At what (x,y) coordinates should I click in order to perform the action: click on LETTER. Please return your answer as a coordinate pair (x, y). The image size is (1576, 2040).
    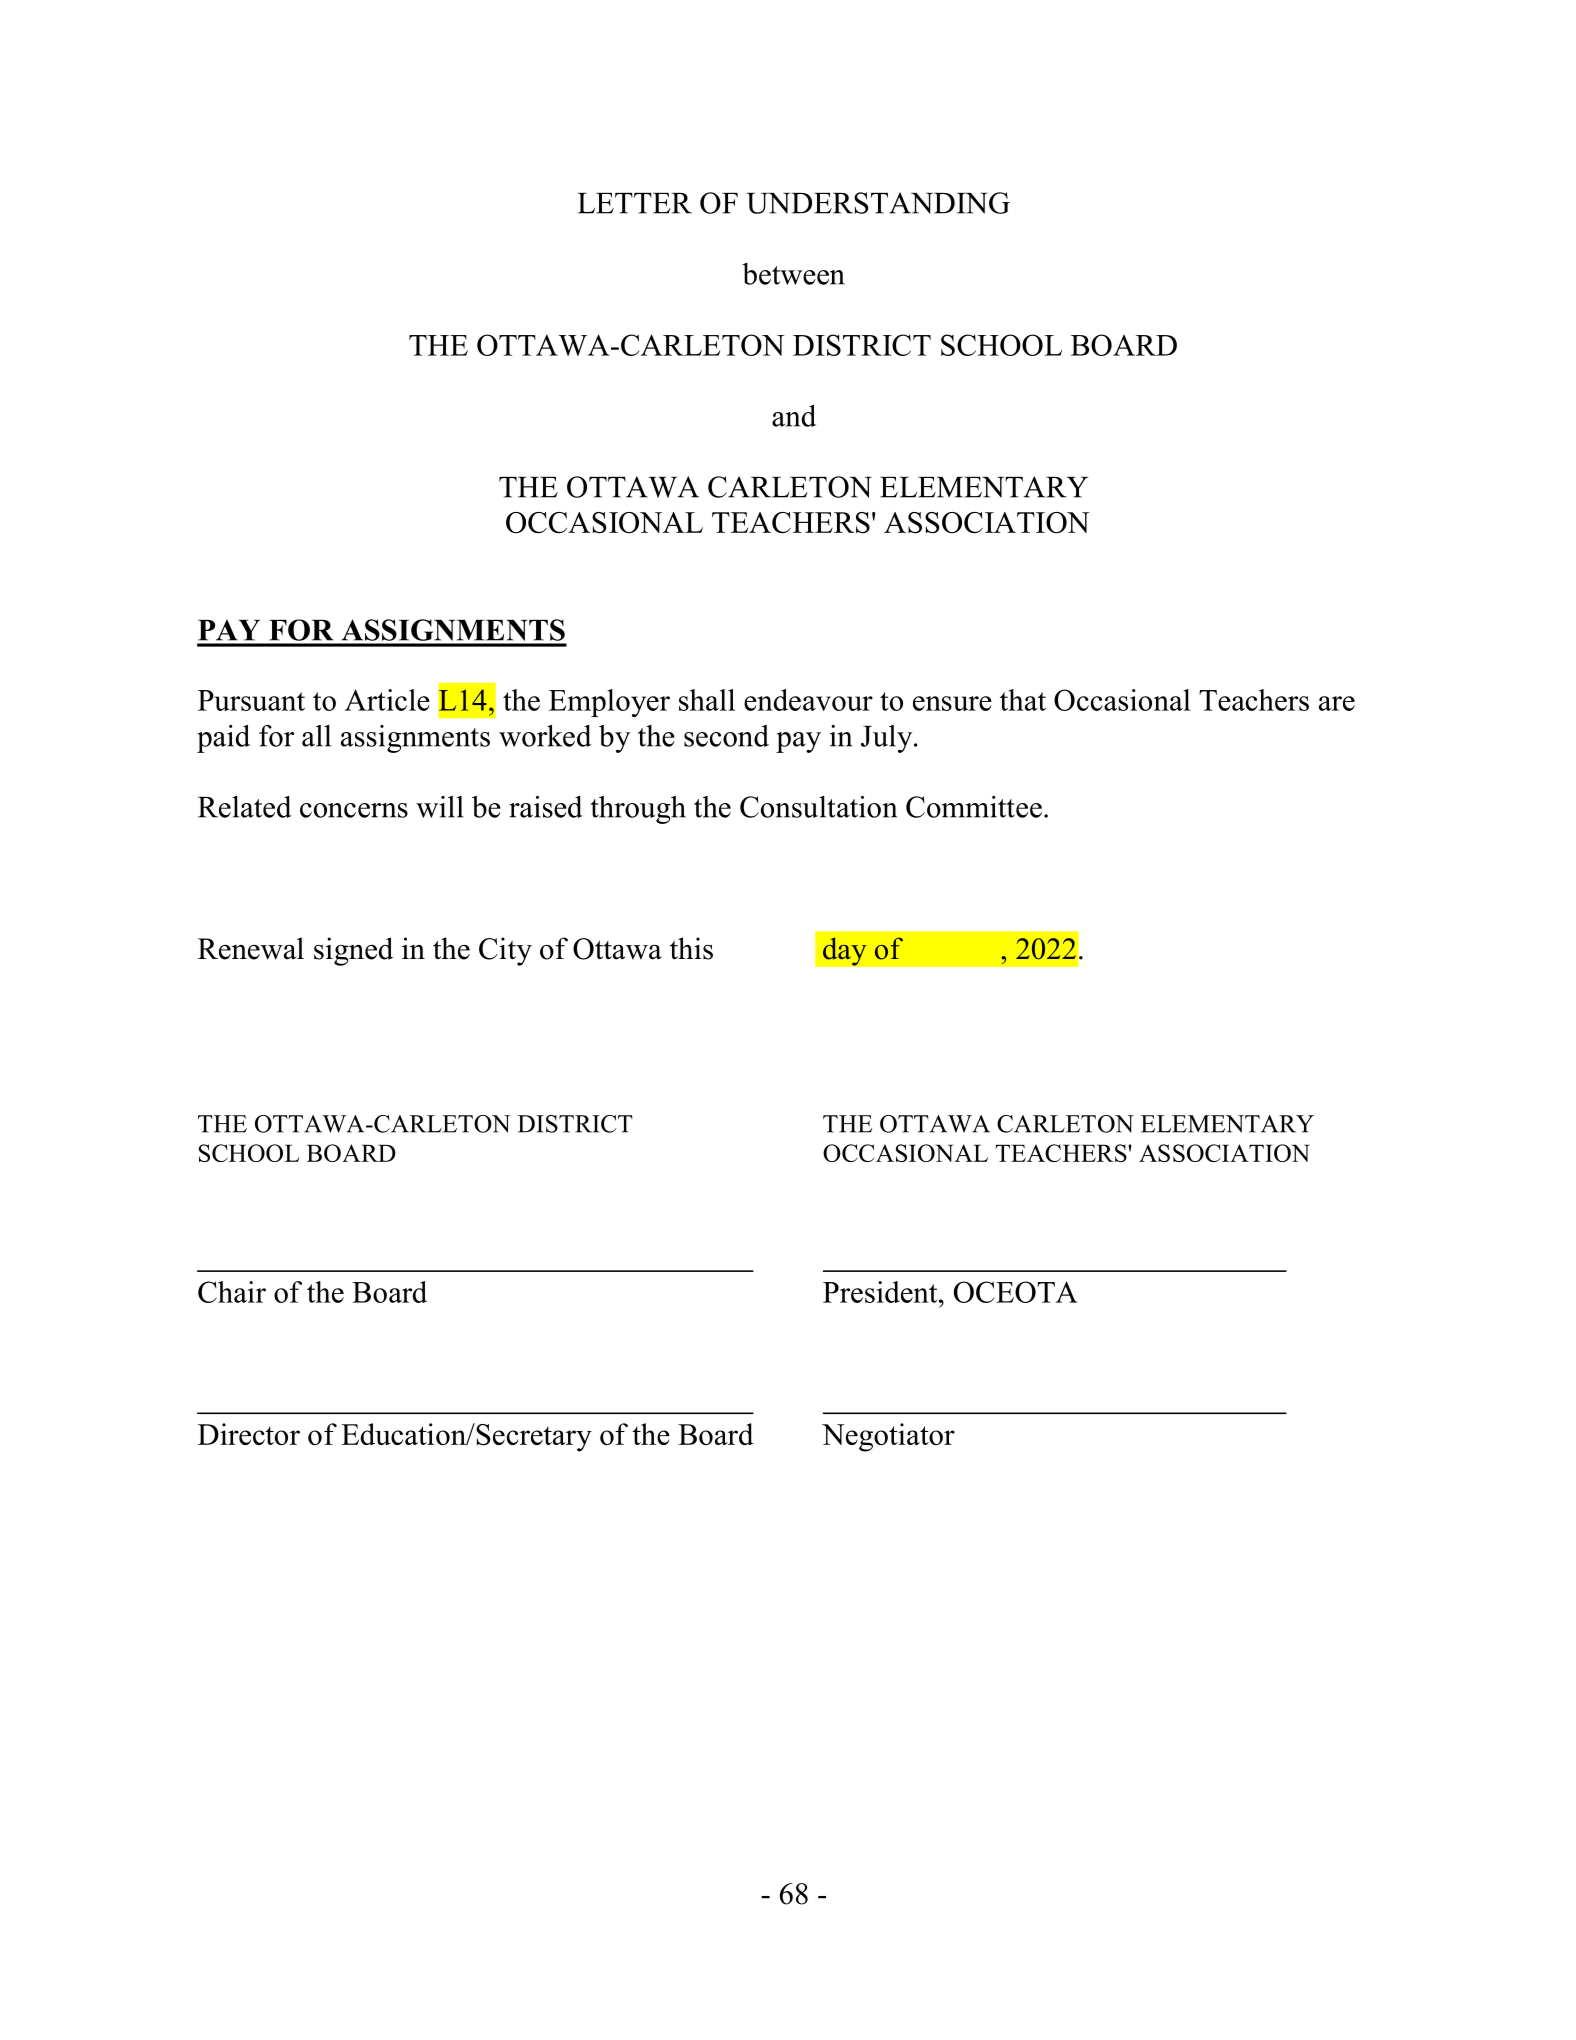
    Looking at the image, I should click on (635, 203).
